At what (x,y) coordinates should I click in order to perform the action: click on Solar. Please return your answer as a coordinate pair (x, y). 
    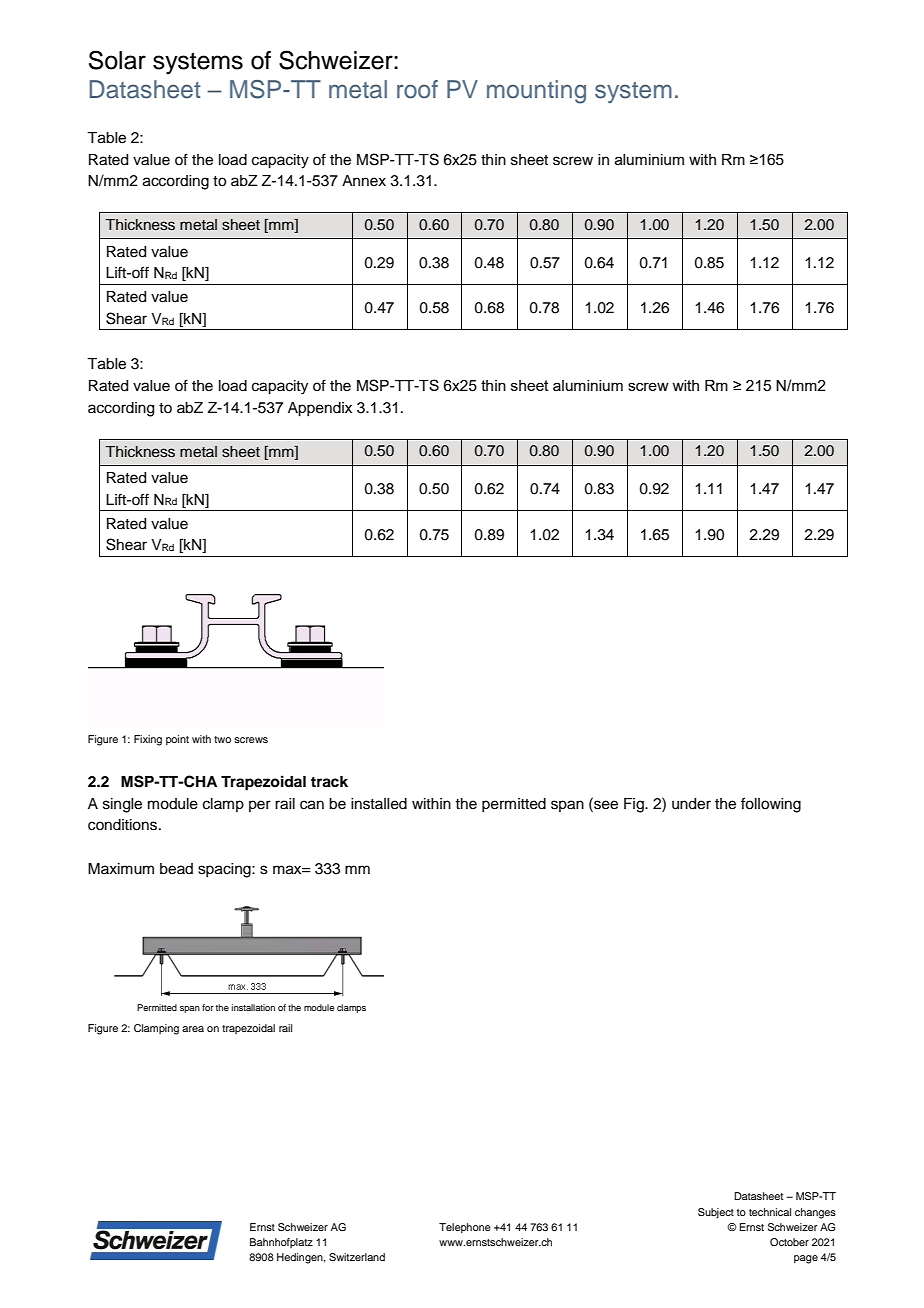
    Looking at the image, I should click on (117, 60).
